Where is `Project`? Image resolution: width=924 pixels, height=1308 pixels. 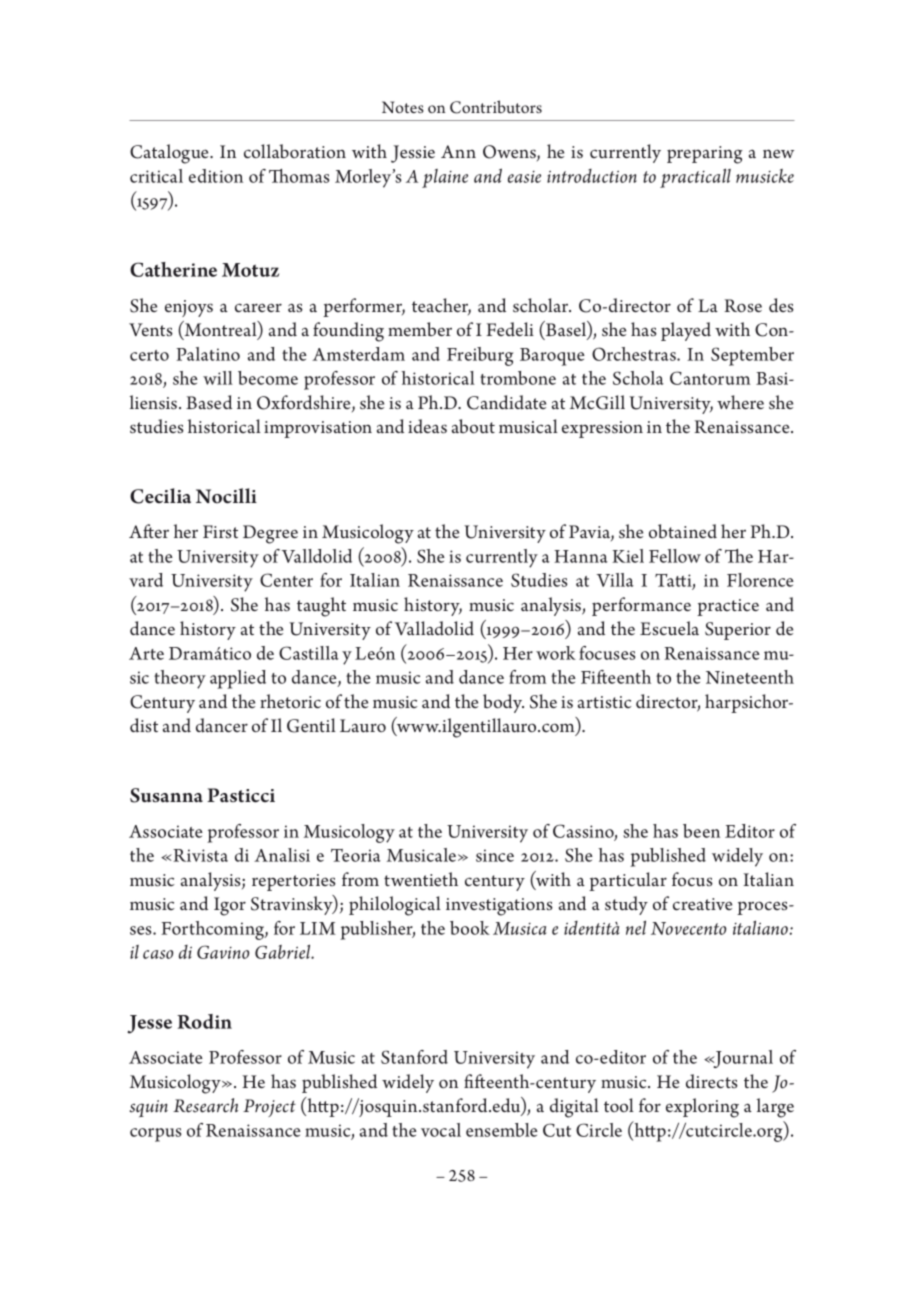
Project is located at coordinates (269, 1108).
